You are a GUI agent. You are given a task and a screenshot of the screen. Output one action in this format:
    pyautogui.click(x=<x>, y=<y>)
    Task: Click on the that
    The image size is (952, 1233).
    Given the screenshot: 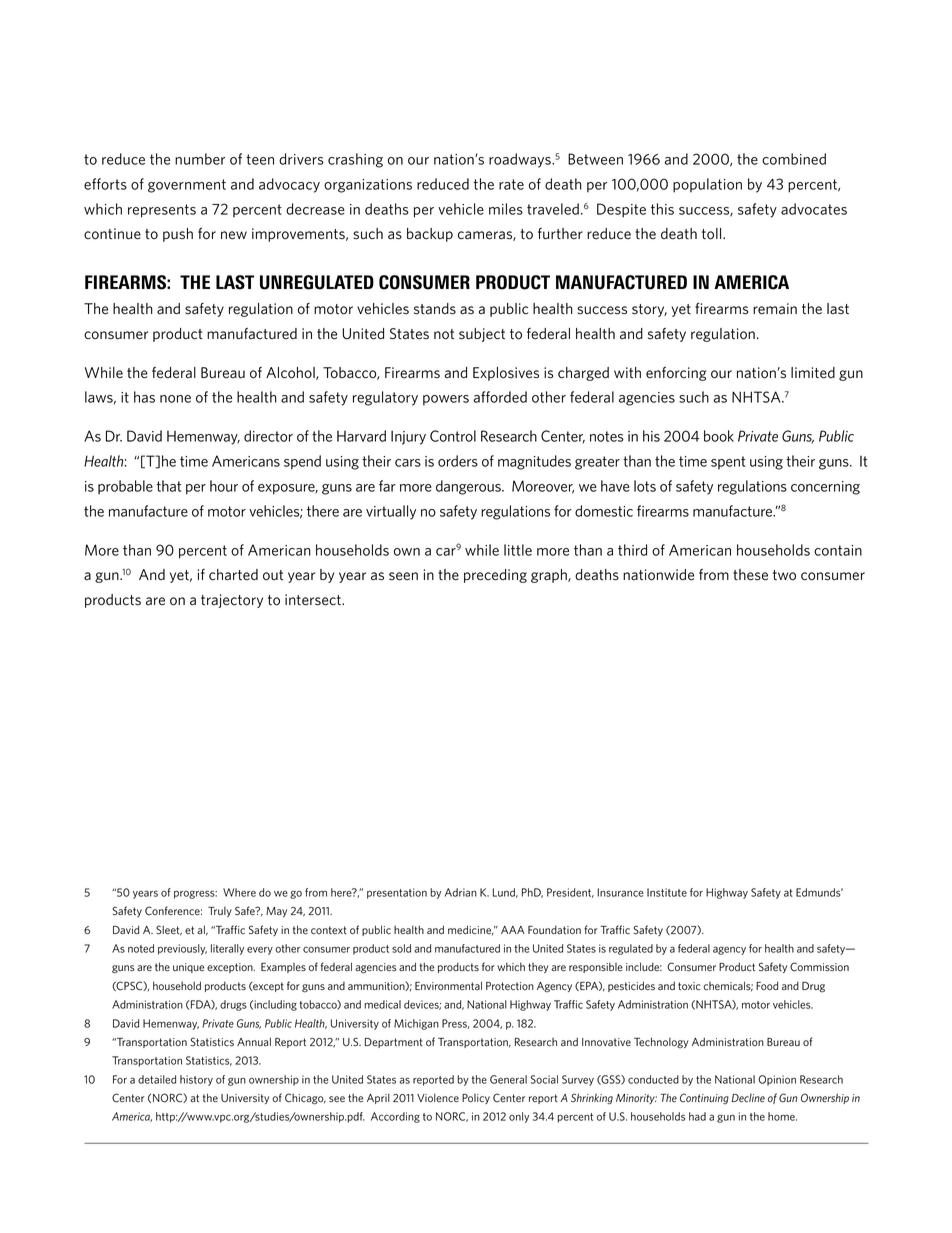 What is the action you would take?
    pyautogui.click(x=169, y=486)
